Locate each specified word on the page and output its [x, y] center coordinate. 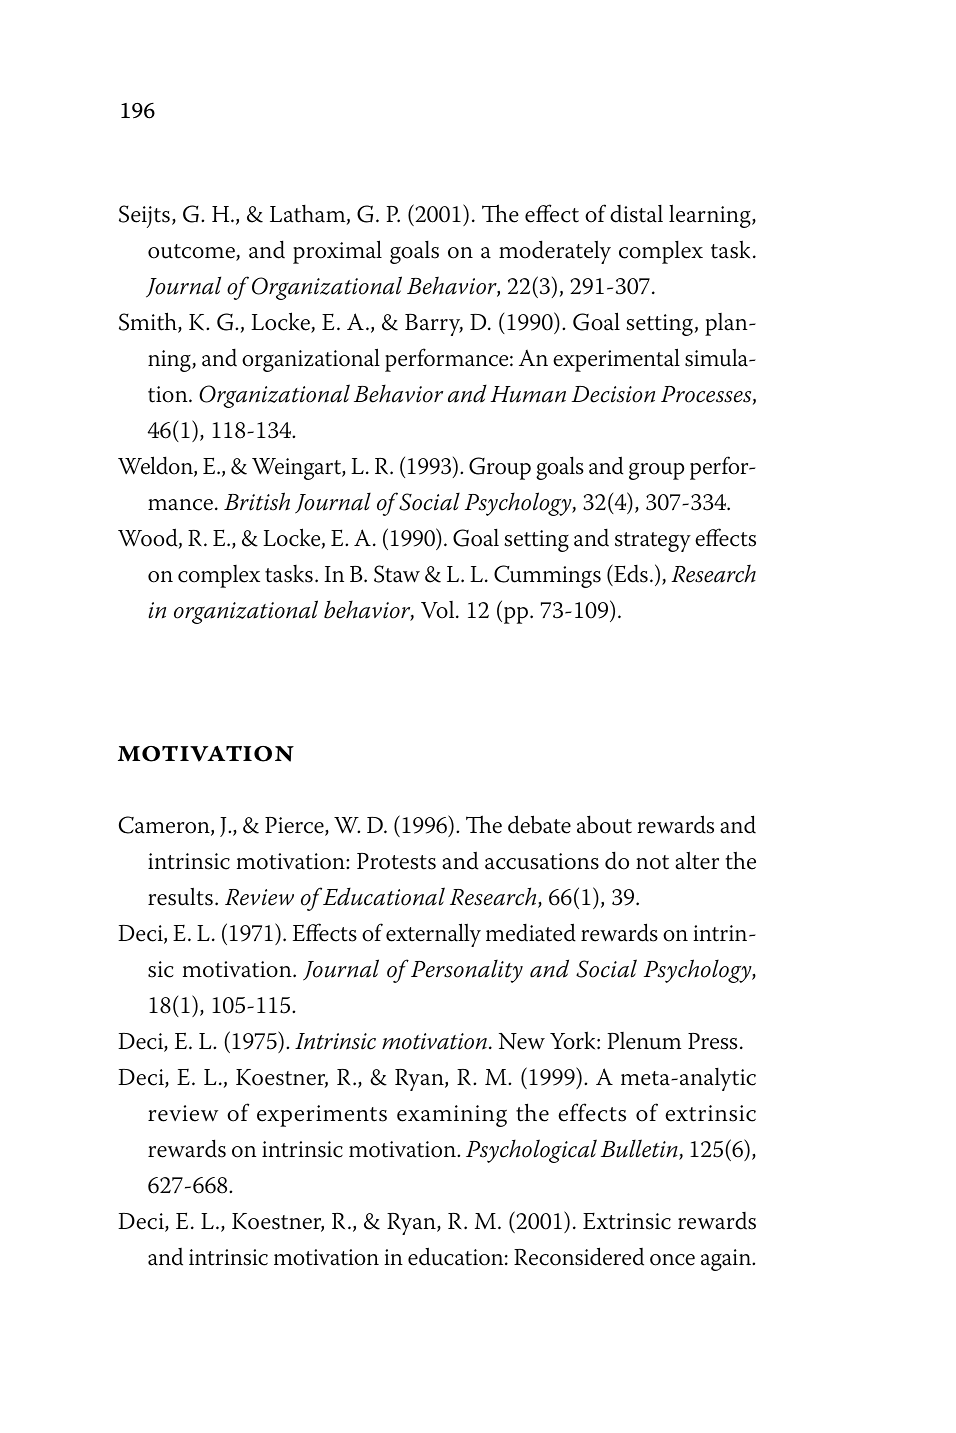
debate [539, 824]
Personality [467, 971]
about [604, 824]
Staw [397, 574]
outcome [192, 252]
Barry [434, 325]
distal [636, 214]
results [180, 897]
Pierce [295, 826]
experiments [322, 1116]
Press [712, 1041]
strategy [653, 542]
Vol [439, 610]
